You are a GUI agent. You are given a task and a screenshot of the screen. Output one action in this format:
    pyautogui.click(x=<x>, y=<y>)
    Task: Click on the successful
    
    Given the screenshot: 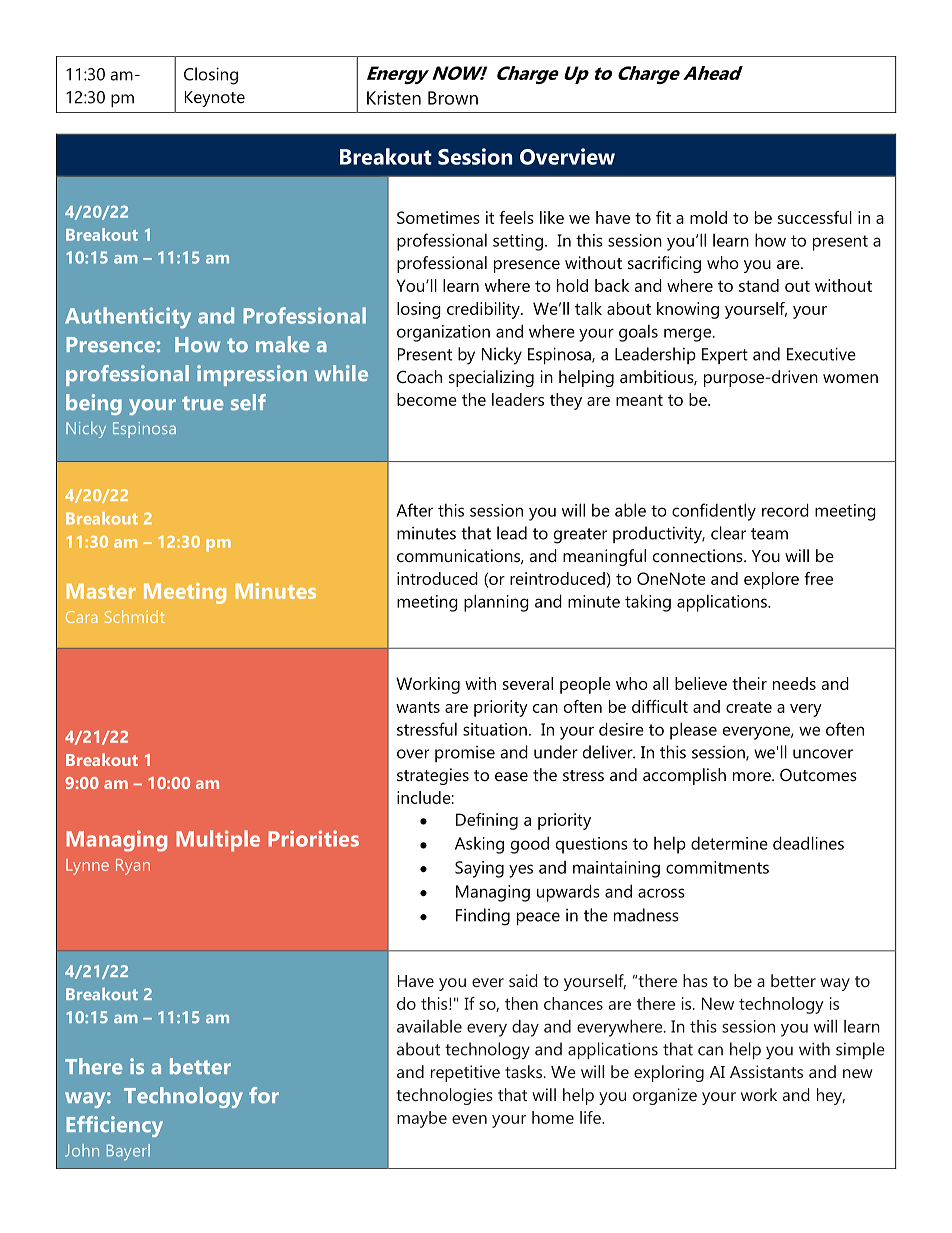 What is the action you would take?
    pyautogui.click(x=815, y=217)
